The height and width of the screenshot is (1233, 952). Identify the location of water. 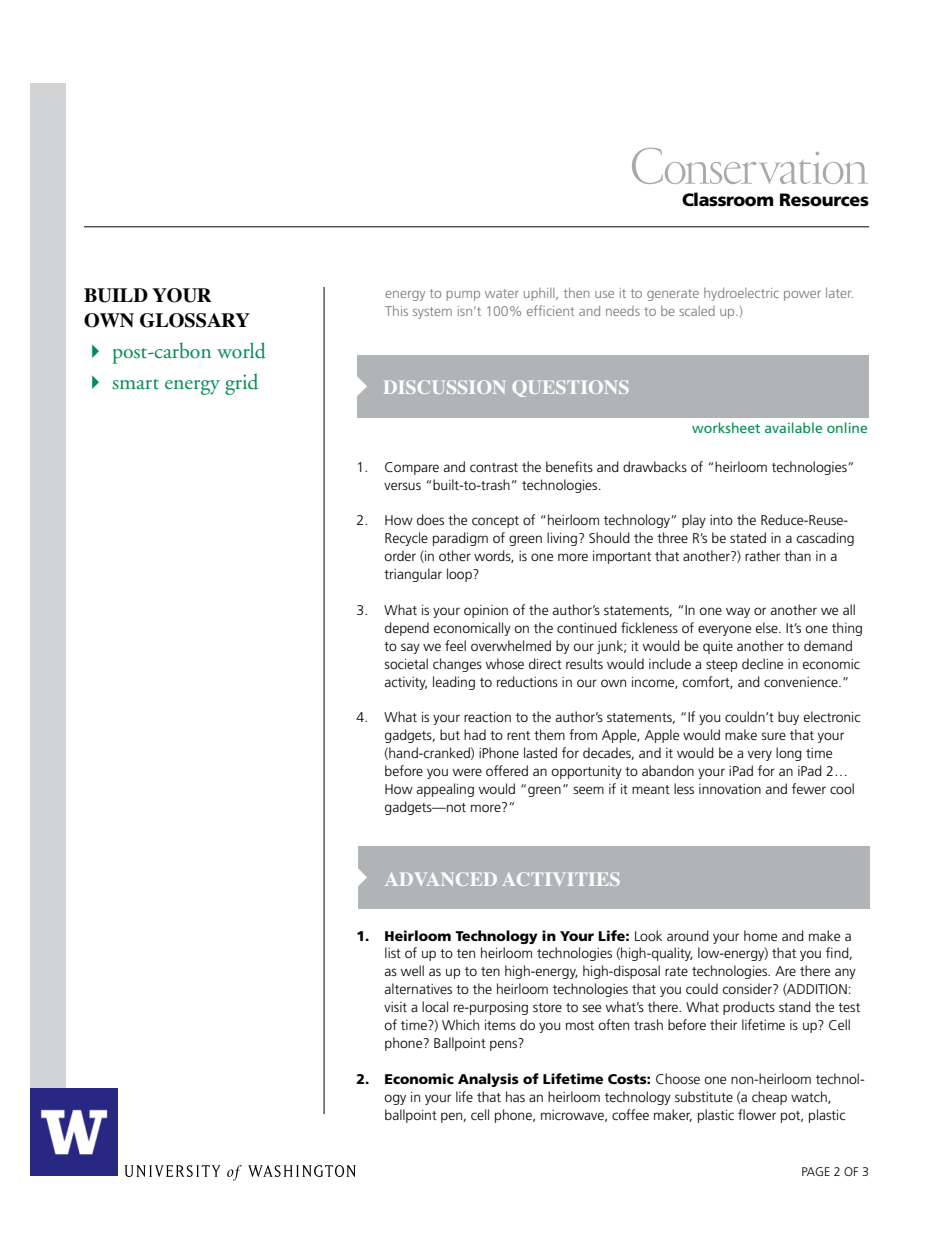
(502, 293).
